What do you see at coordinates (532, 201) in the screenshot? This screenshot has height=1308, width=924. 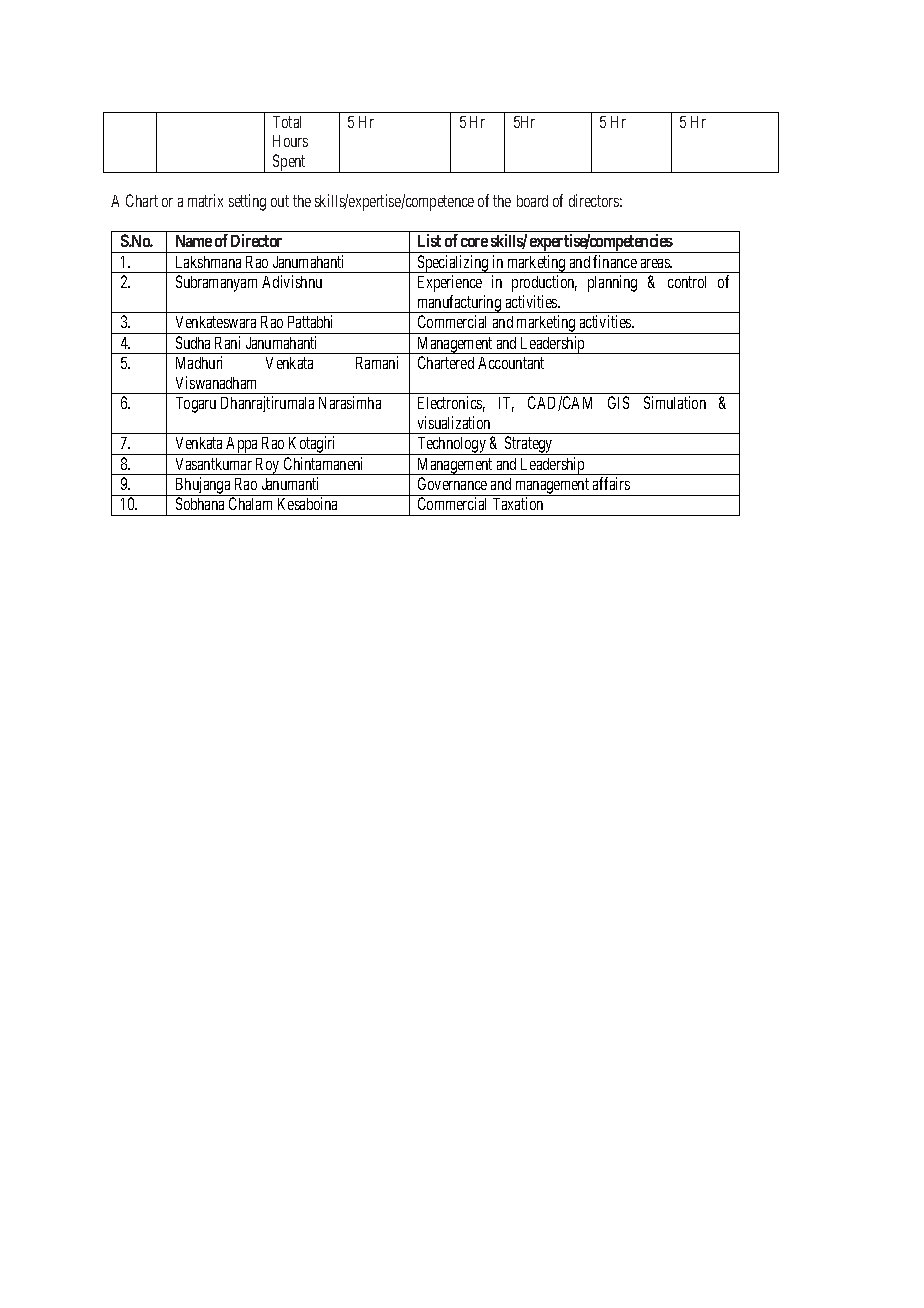 I see `board` at bounding box center [532, 201].
